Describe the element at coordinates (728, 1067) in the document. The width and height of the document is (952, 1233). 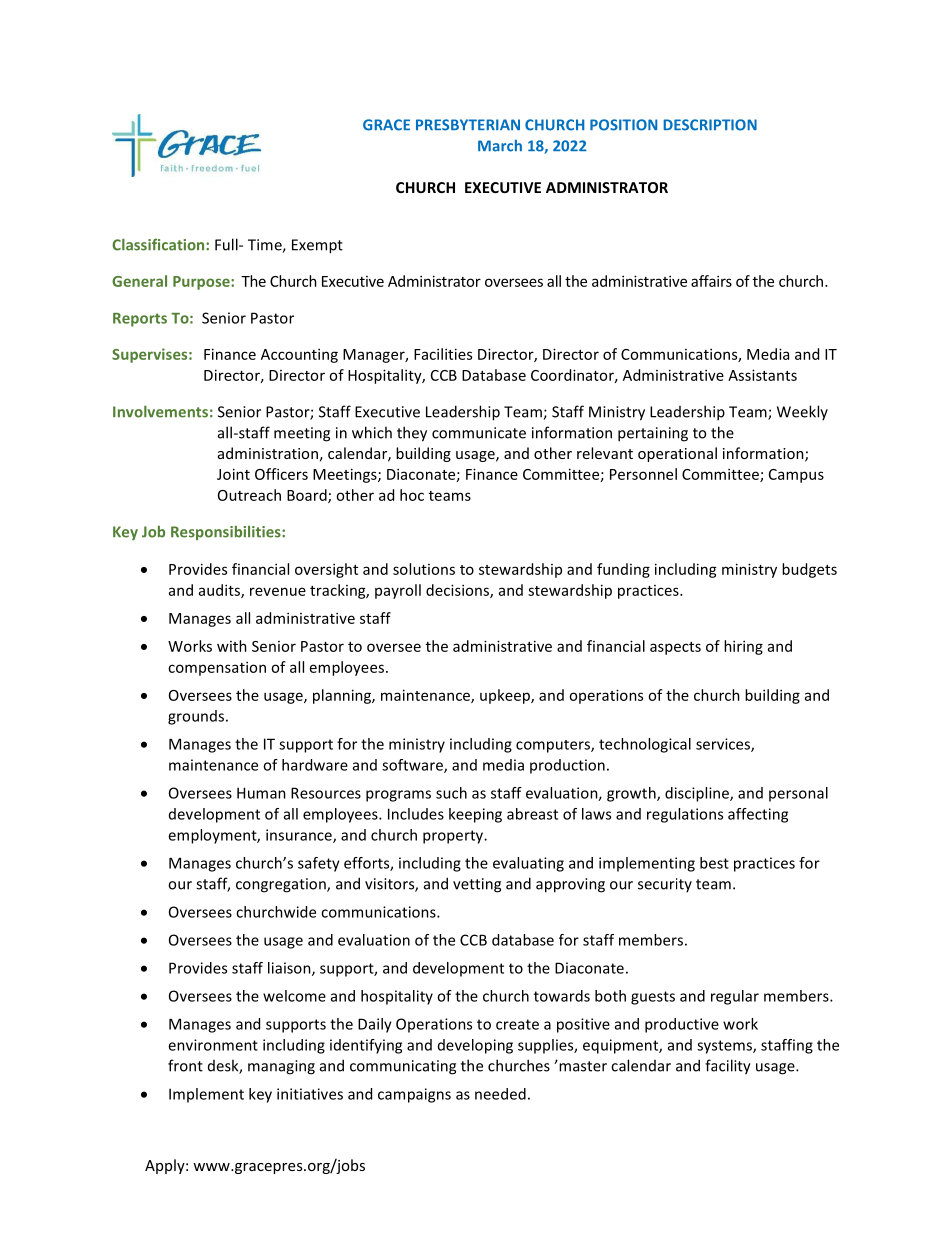
I see `facility` at that location.
